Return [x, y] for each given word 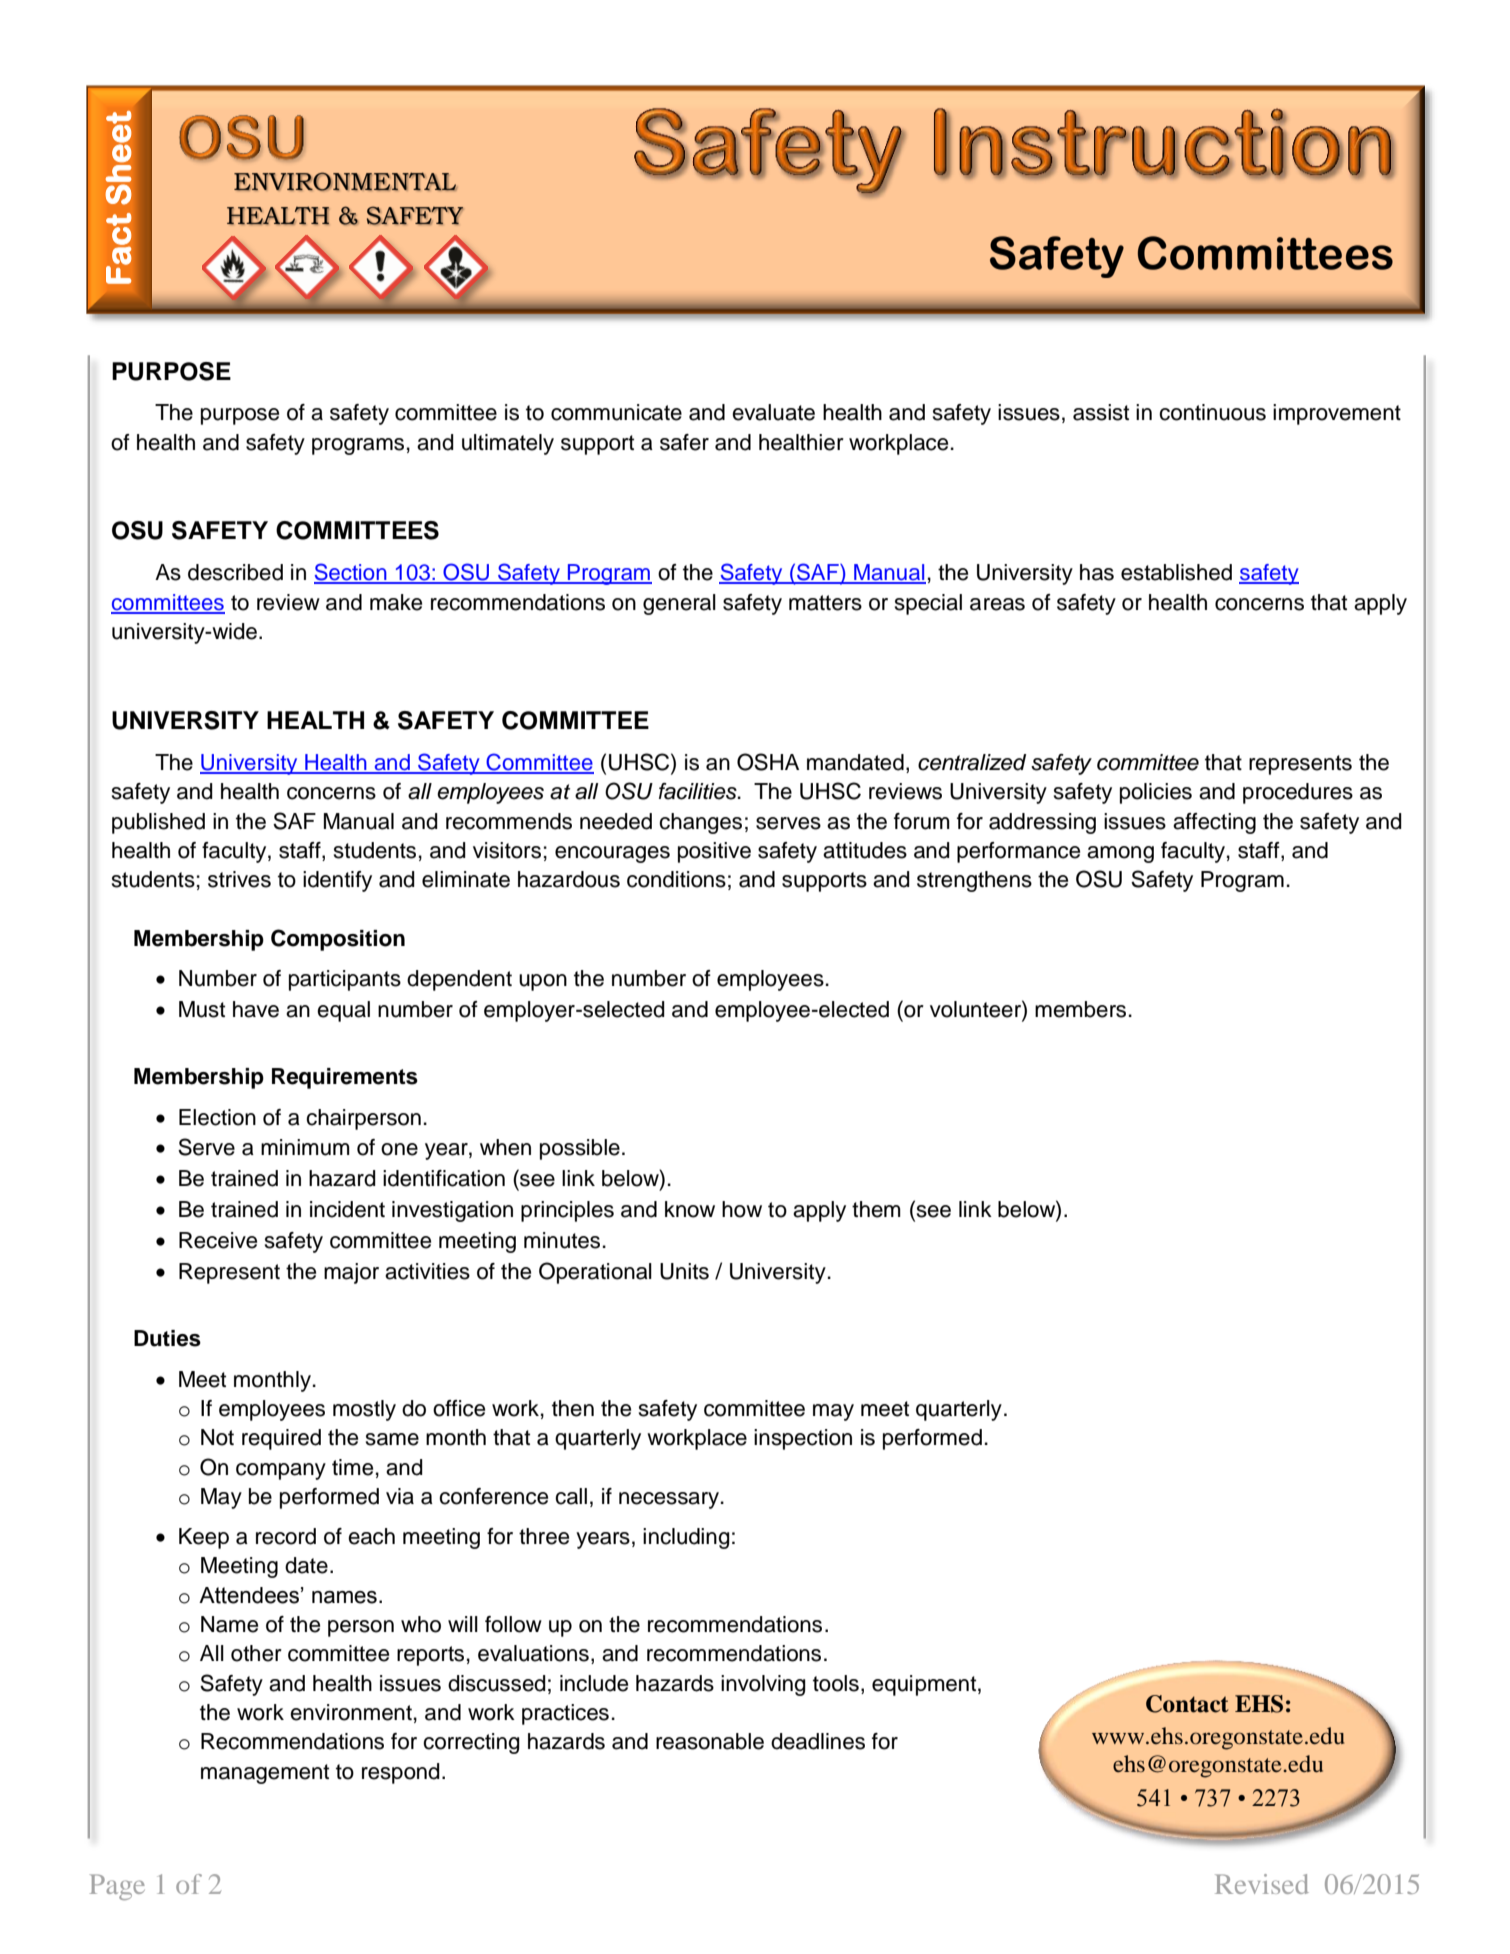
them [876, 1209]
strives [239, 879]
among [1120, 854]
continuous [1212, 412]
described [235, 572]
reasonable [710, 1741]
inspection [803, 1439]
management [265, 1774]
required [281, 1439]
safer [684, 442]
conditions [676, 879]
